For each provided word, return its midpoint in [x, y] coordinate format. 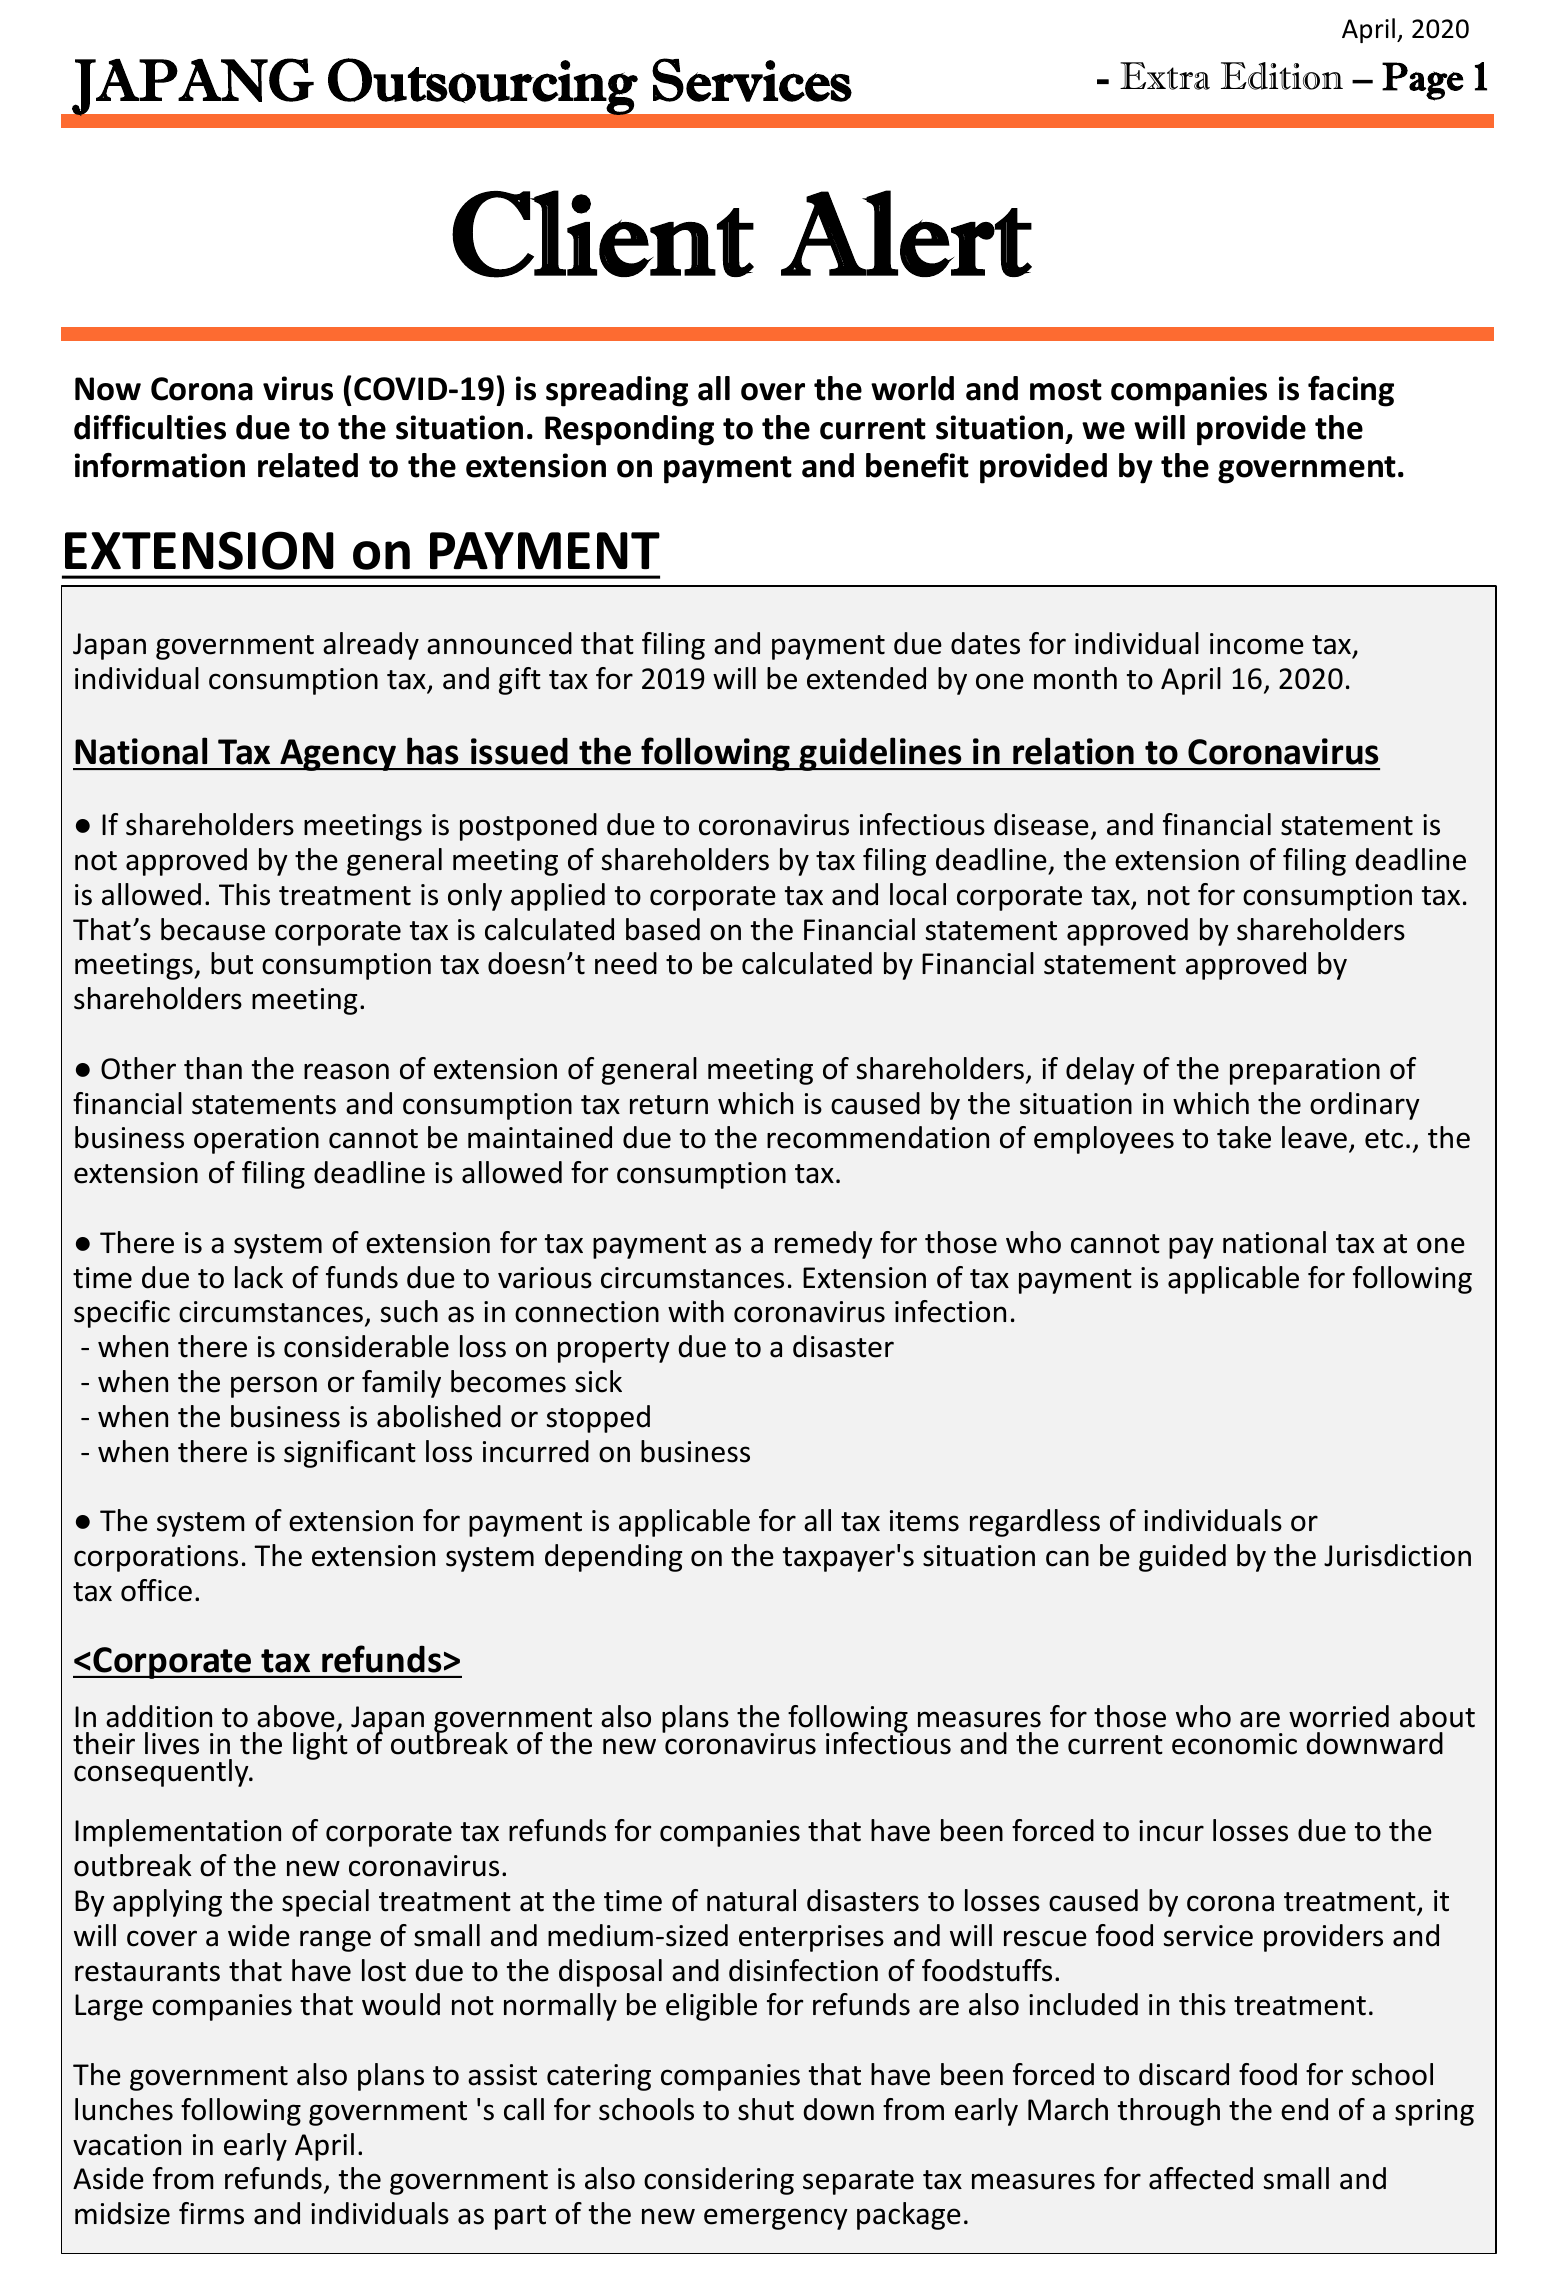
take [1244, 1137]
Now [108, 389]
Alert [906, 233]
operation [256, 1140]
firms [211, 2213]
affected [1201, 2178]
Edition [1282, 76]
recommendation [878, 1137]
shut [766, 2109]
